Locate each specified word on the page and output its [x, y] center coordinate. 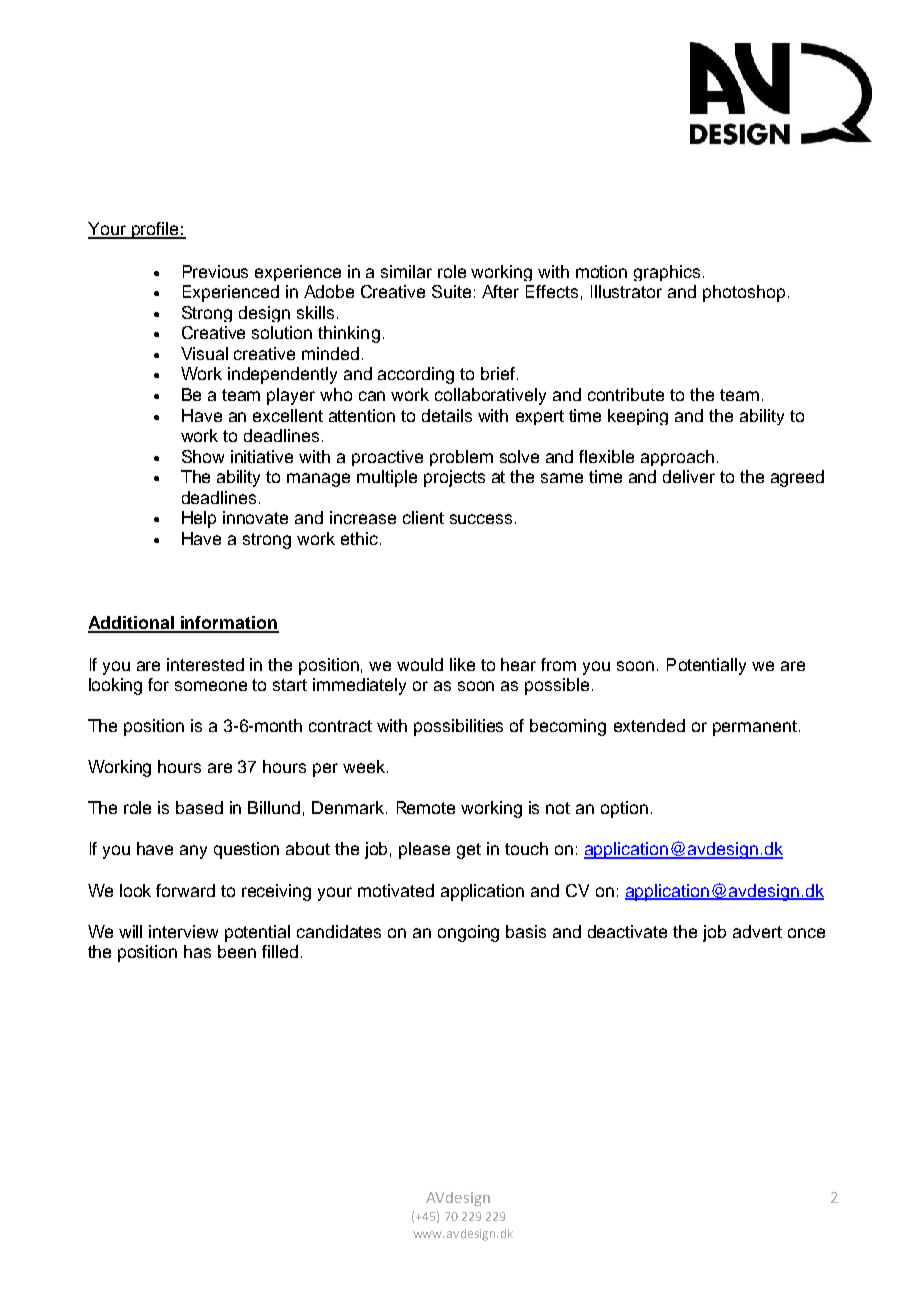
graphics [667, 273]
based [199, 807]
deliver [689, 476]
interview [183, 931]
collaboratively [490, 396]
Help [199, 519]
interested [205, 664]
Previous [215, 271]
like [462, 664]
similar [406, 271]
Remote [426, 807]
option [624, 809]
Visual [204, 353]
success [481, 519]
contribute [626, 394]
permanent [756, 728]
